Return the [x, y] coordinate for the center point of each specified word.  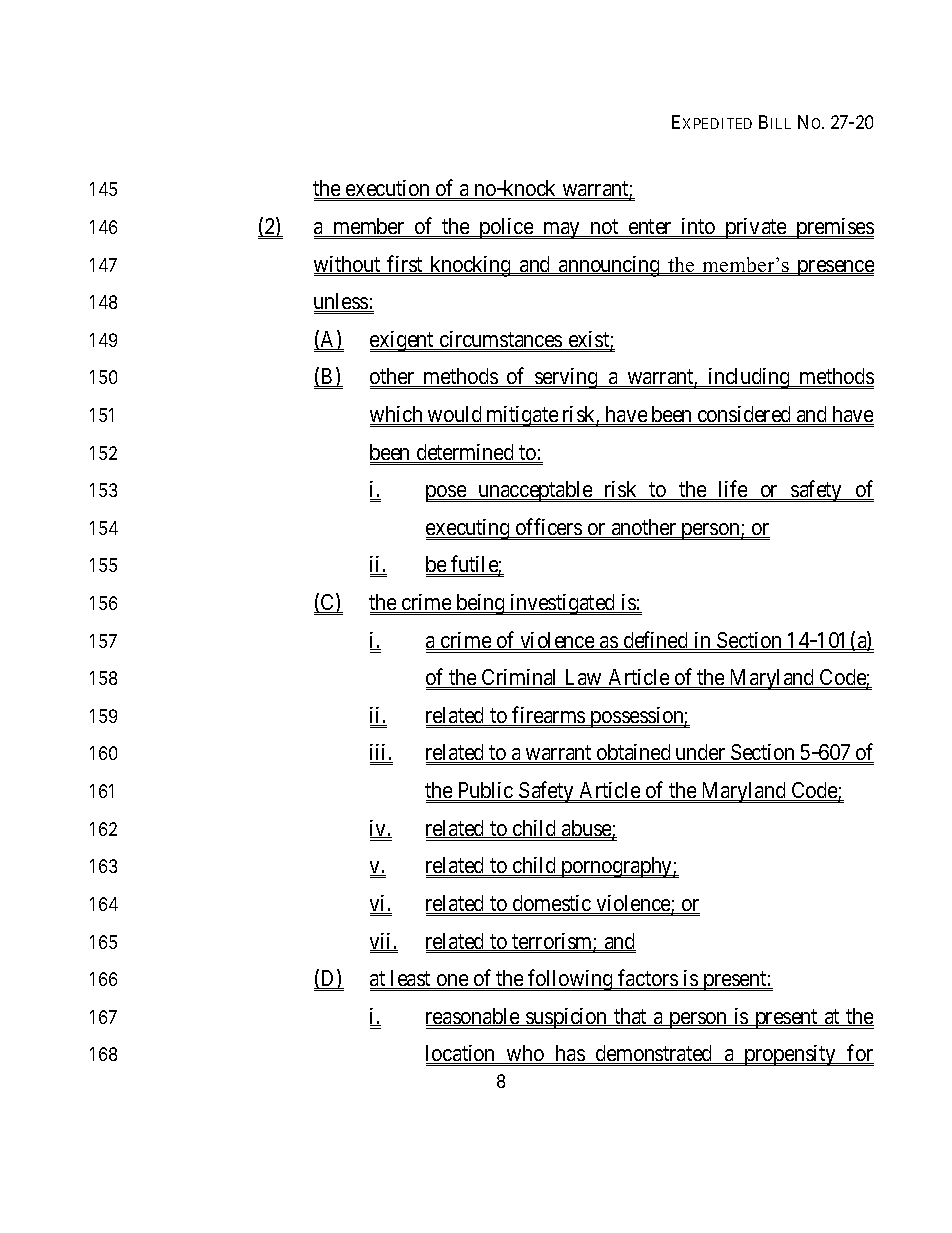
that [630, 1017]
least [411, 979]
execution [388, 189]
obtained [633, 753]
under [700, 753]
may [561, 230]
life [733, 490]
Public [485, 791]
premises [834, 228]
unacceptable [535, 491]
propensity [791, 1055]
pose [447, 493]
